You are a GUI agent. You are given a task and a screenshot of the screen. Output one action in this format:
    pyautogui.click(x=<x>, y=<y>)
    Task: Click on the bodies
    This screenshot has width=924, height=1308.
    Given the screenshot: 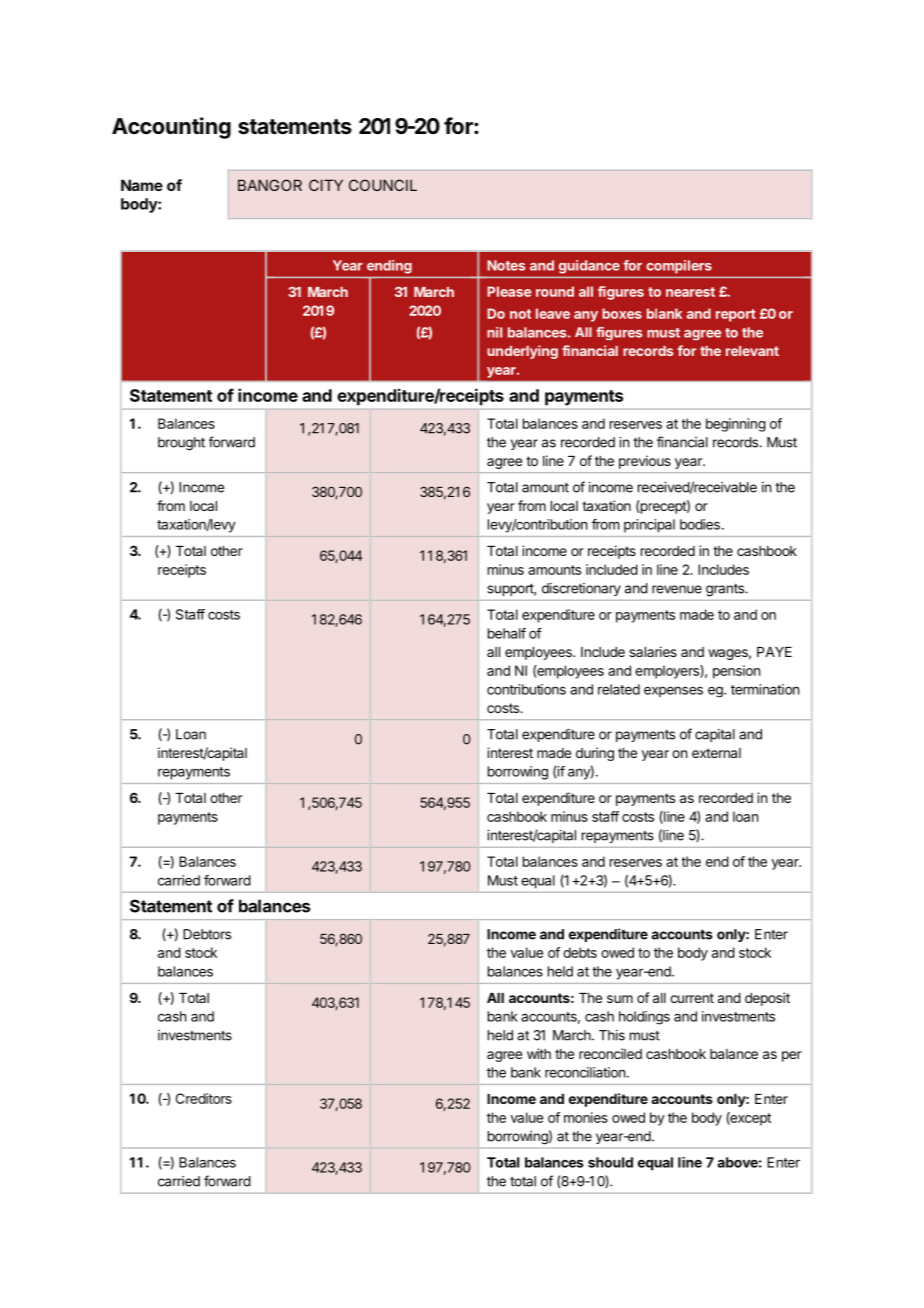 What is the action you would take?
    pyautogui.click(x=700, y=524)
